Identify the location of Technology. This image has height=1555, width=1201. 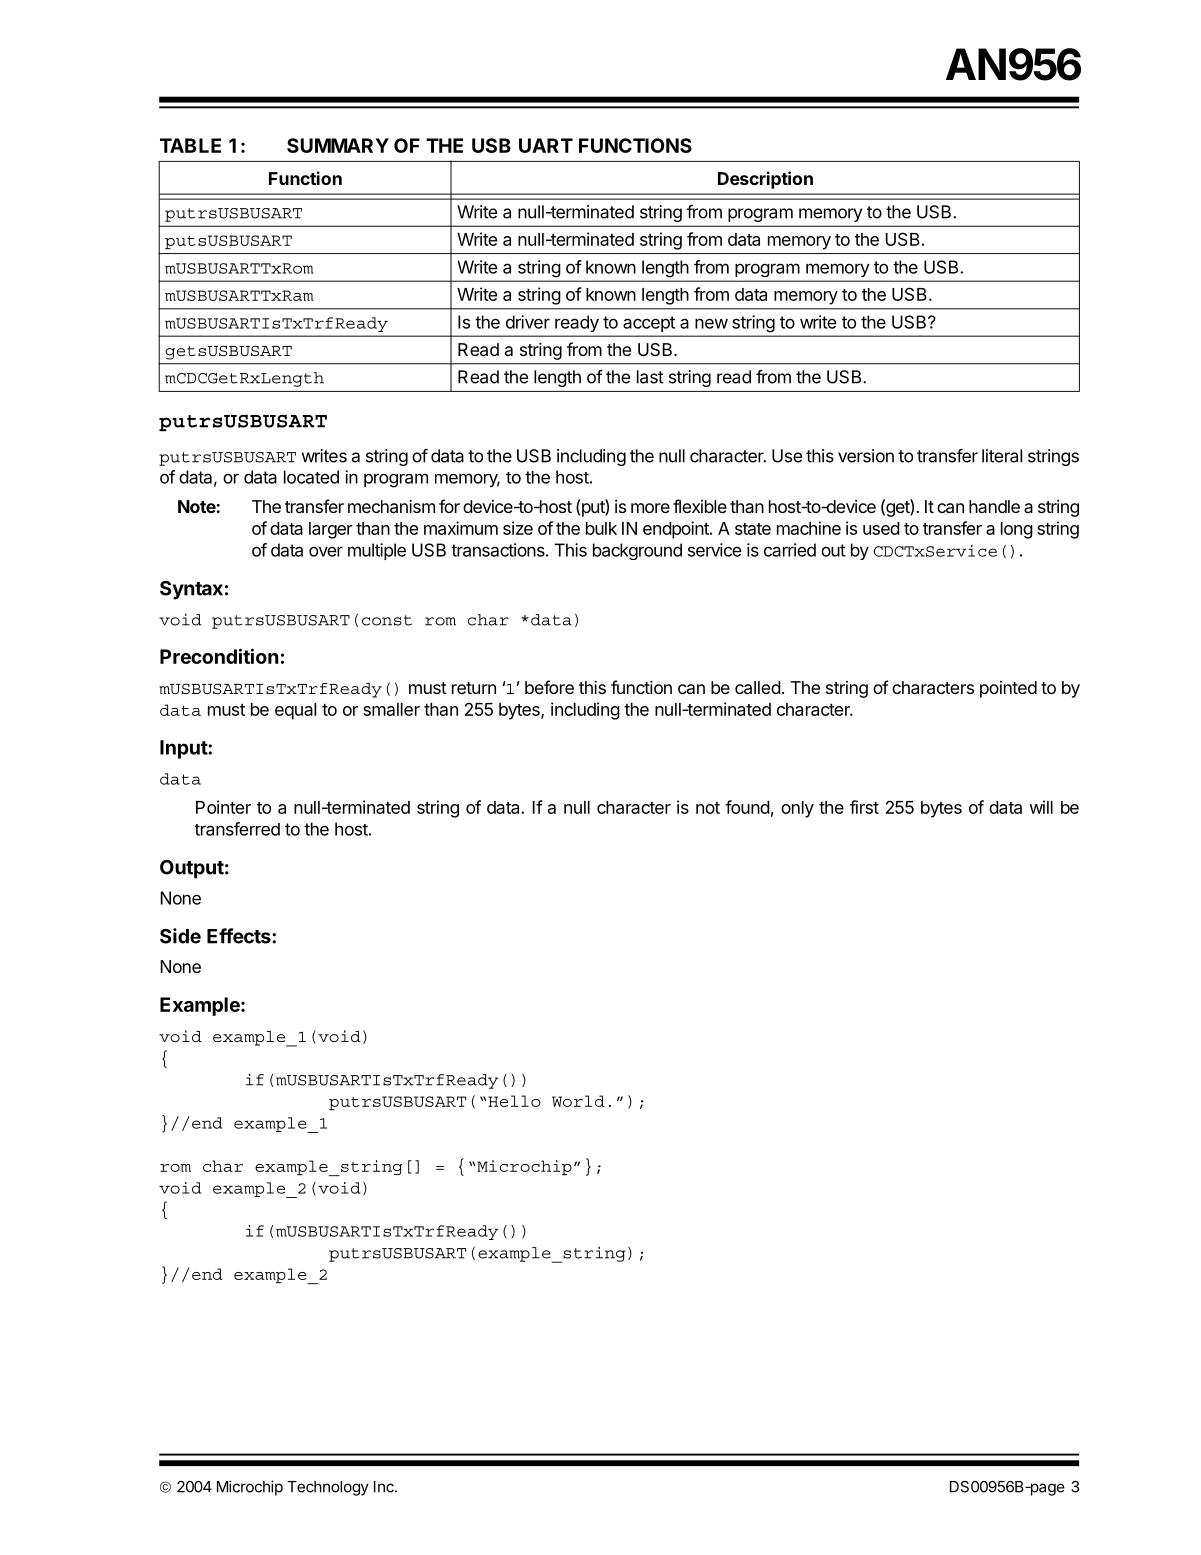
(328, 1488).
